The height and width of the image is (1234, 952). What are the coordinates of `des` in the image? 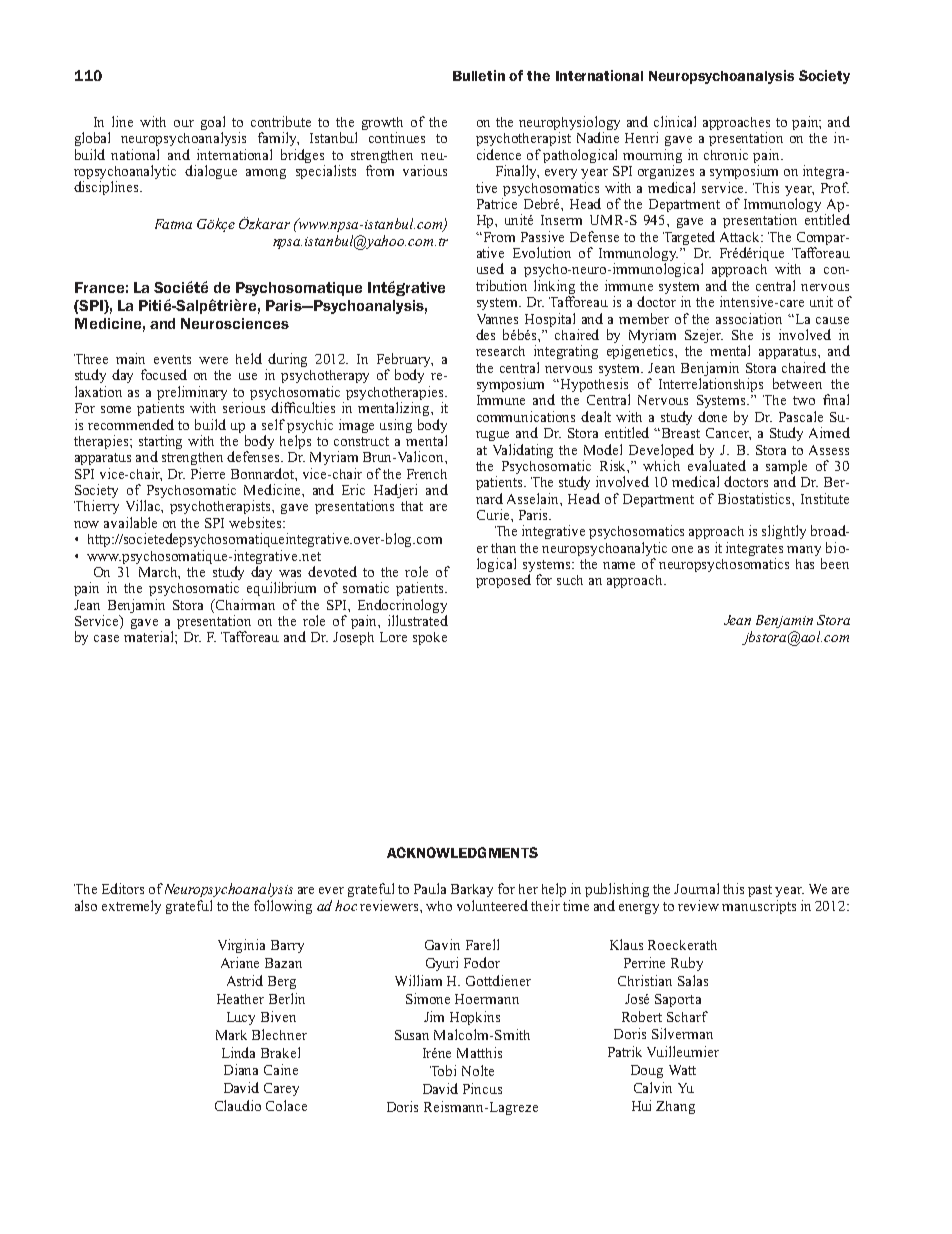 It's located at (485, 334).
